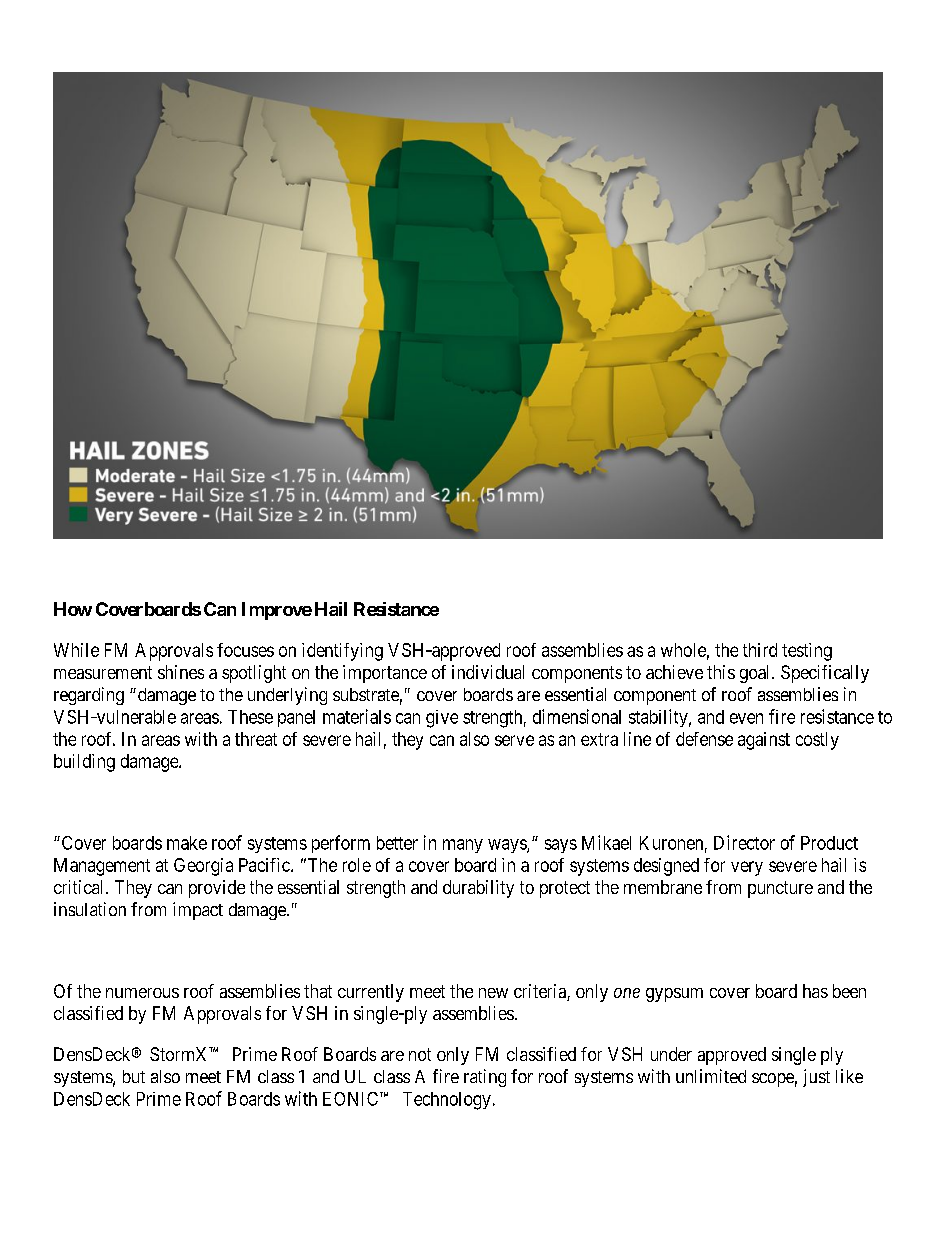  What do you see at coordinates (442, 719) in the screenshot?
I see `give` at bounding box center [442, 719].
